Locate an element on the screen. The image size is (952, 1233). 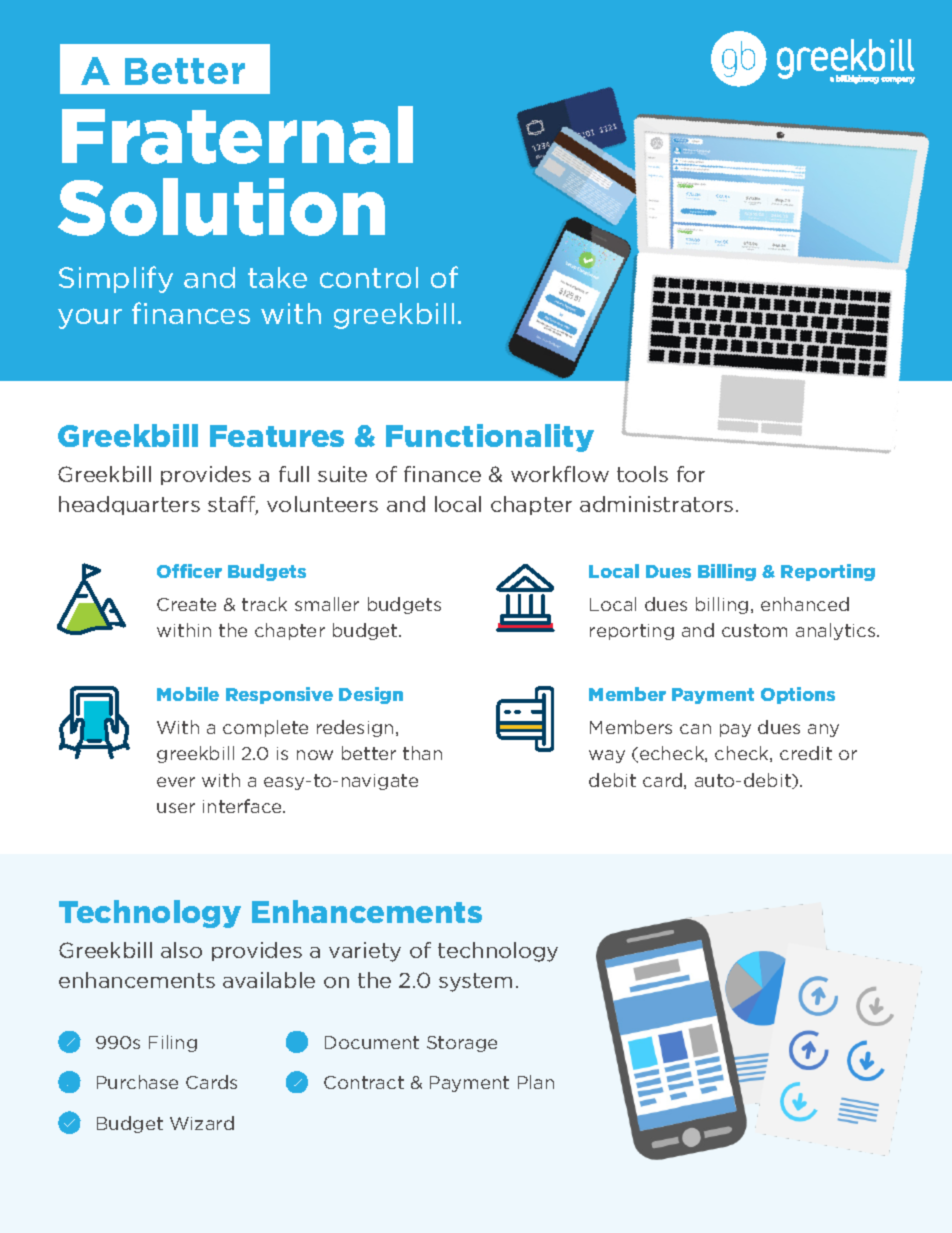
Features is located at coordinates (277, 436).
